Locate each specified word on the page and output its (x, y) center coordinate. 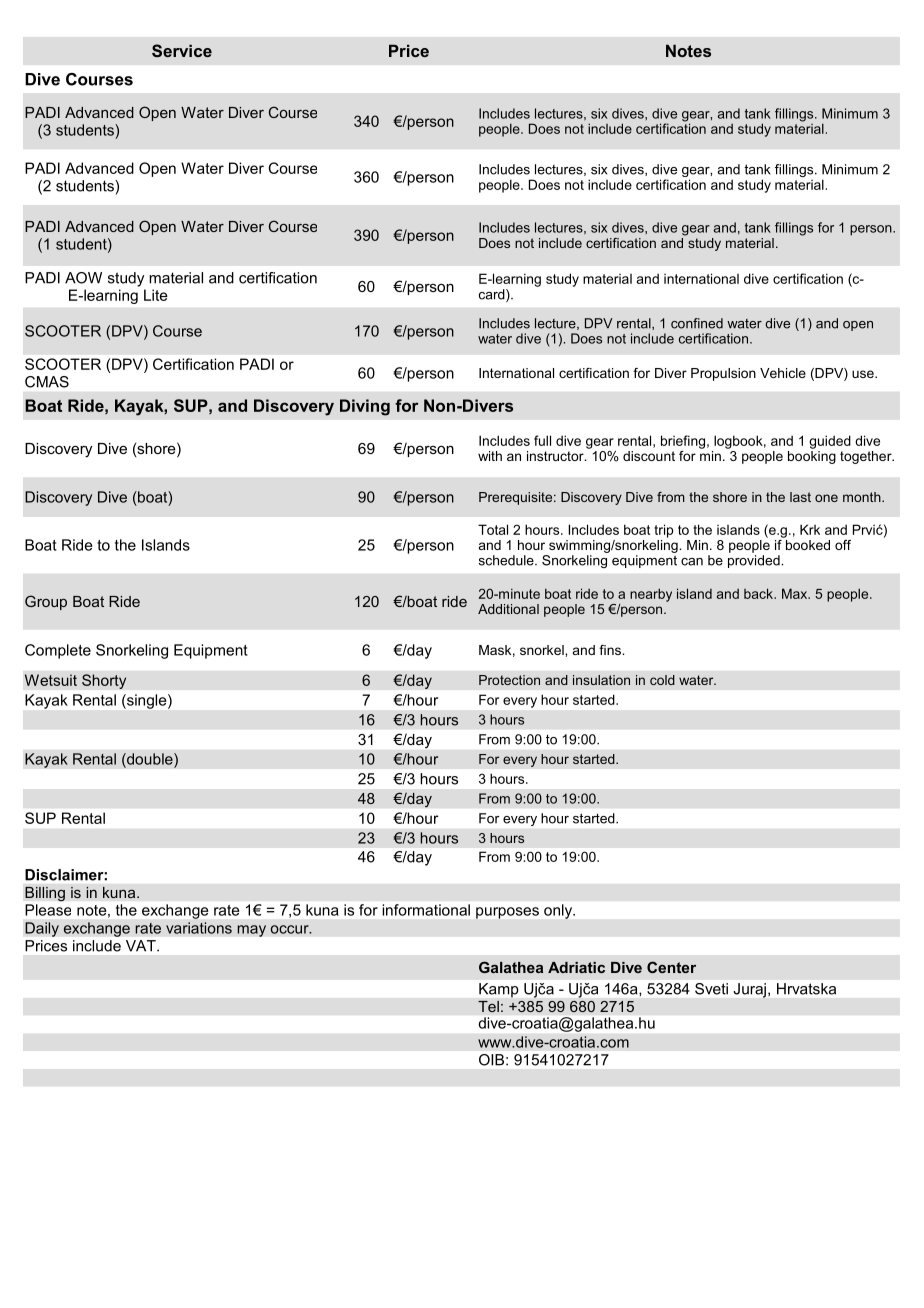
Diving (365, 407)
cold (662, 680)
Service (182, 50)
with (490, 456)
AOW (83, 278)
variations (199, 928)
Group (46, 602)
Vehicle (783, 373)
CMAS (47, 382)
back (759, 593)
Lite (156, 295)
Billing (45, 894)
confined (697, 323)
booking (812, 457)
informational (426, 910)
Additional (508, 609)
